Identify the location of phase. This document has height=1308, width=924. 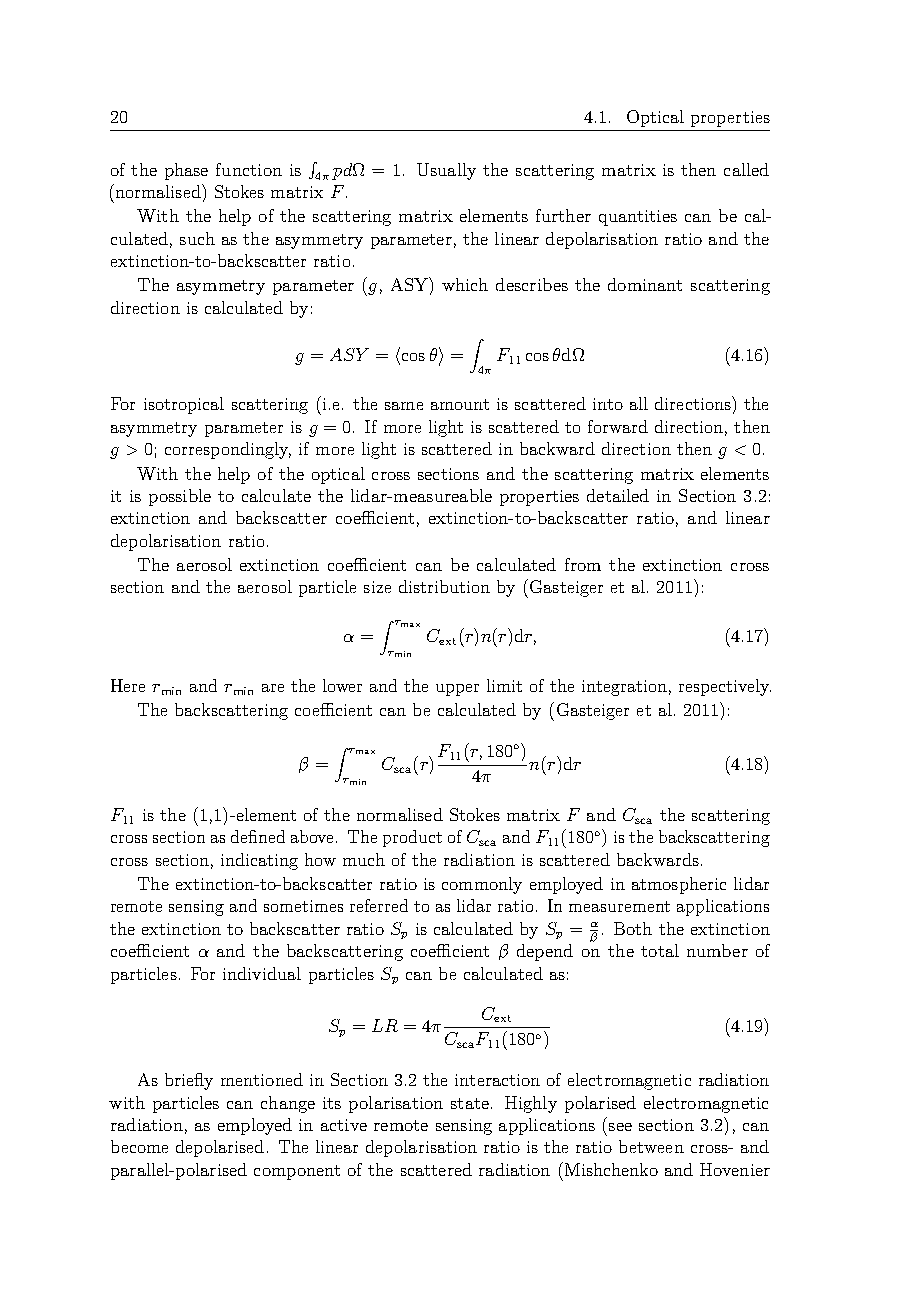
(186, 171).
